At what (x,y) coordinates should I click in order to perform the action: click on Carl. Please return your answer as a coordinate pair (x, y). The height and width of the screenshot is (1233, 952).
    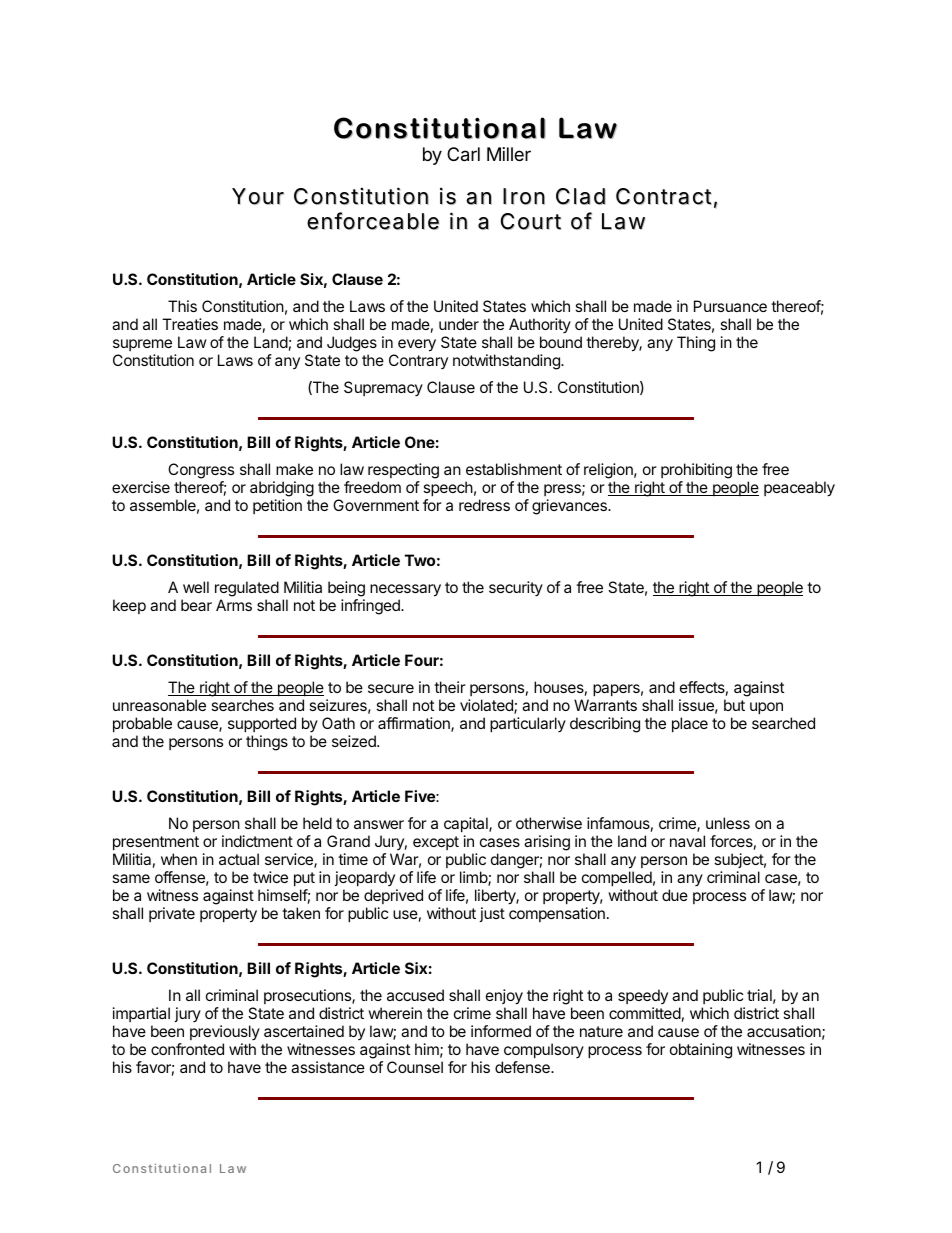
    Looking at the image, I should click on (463, 154).
